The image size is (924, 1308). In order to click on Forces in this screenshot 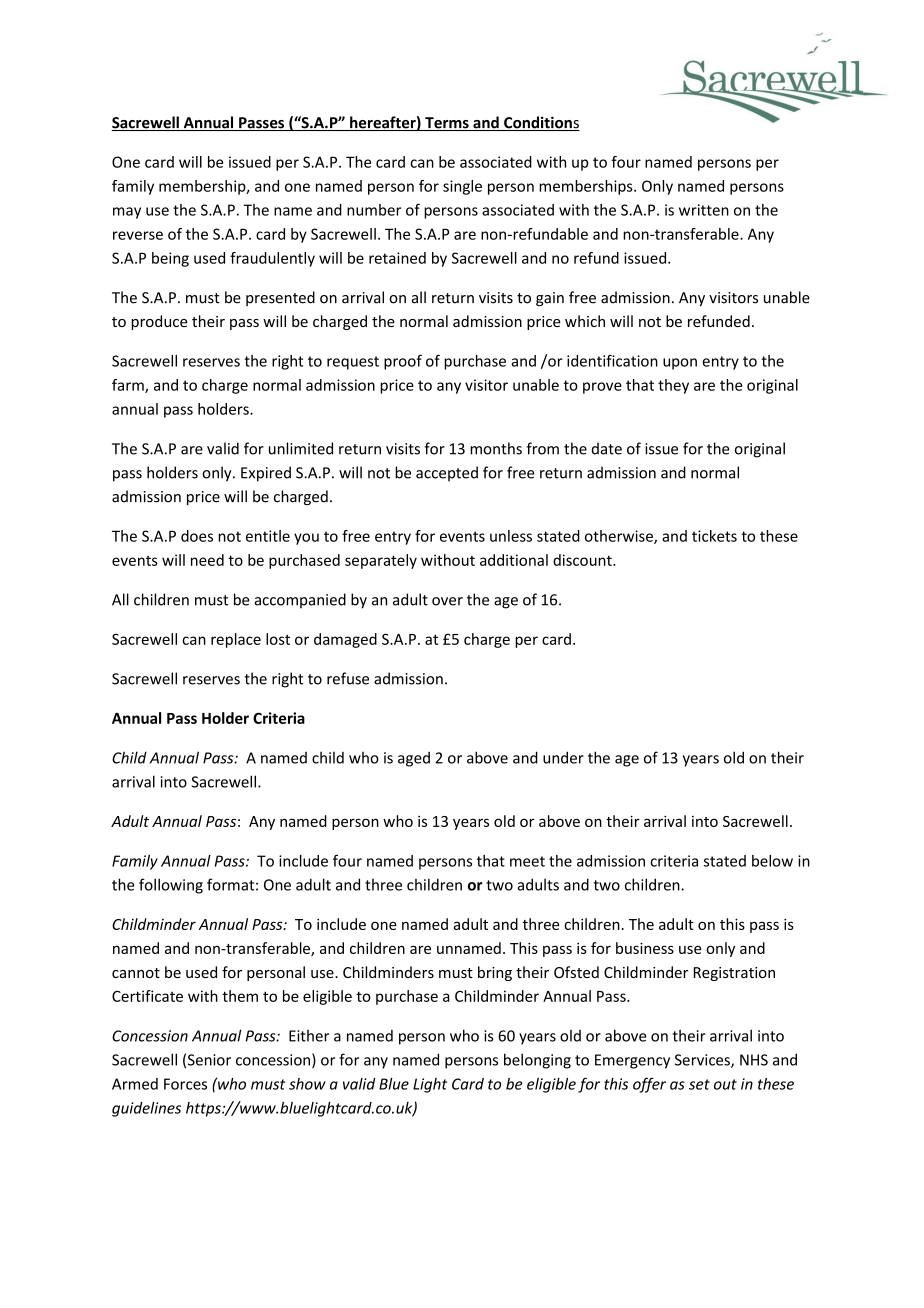, I will do `click(185, 1084)`.
